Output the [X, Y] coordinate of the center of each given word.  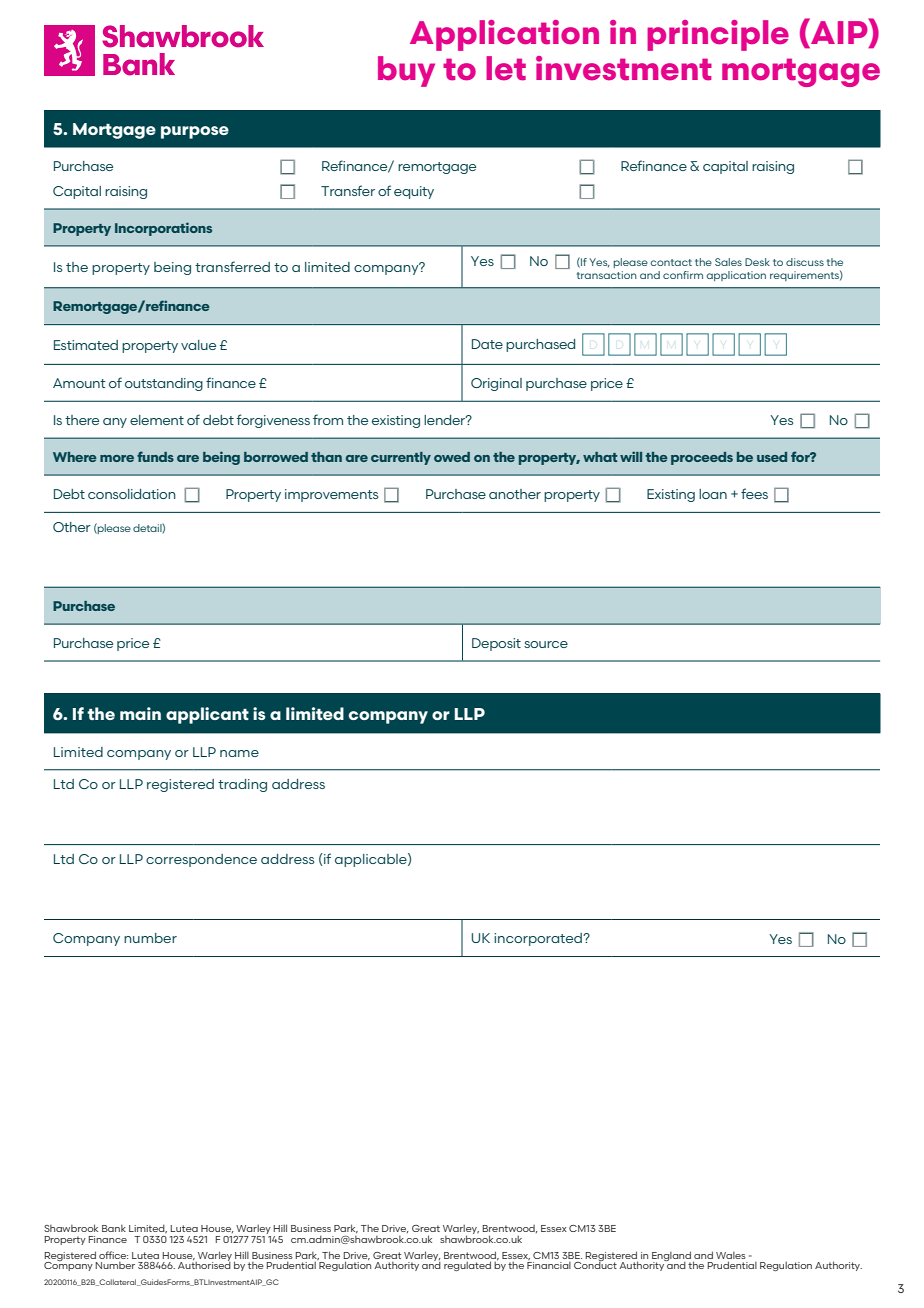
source [546, 644]
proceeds [702, 458]
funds [155, 456]
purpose [195, 132]
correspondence [201, 860]
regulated [467, 1266]
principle [718, 35]
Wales [731, 1255]
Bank [114, 1228]
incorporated [539, 939]
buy [406, 71]
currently [401, 458]
